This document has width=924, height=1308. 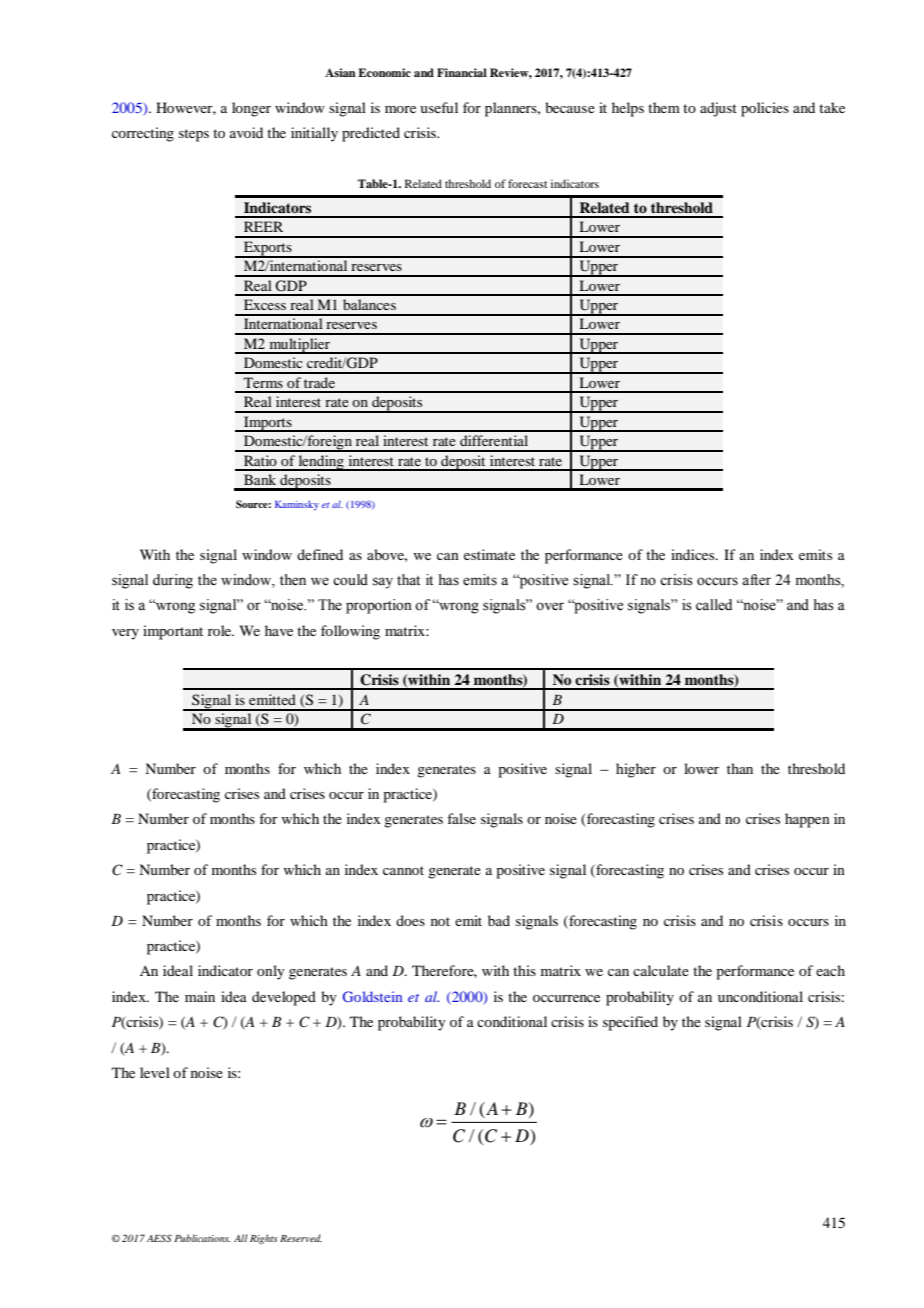 I want to click on called, so click(x=714, y=605).
